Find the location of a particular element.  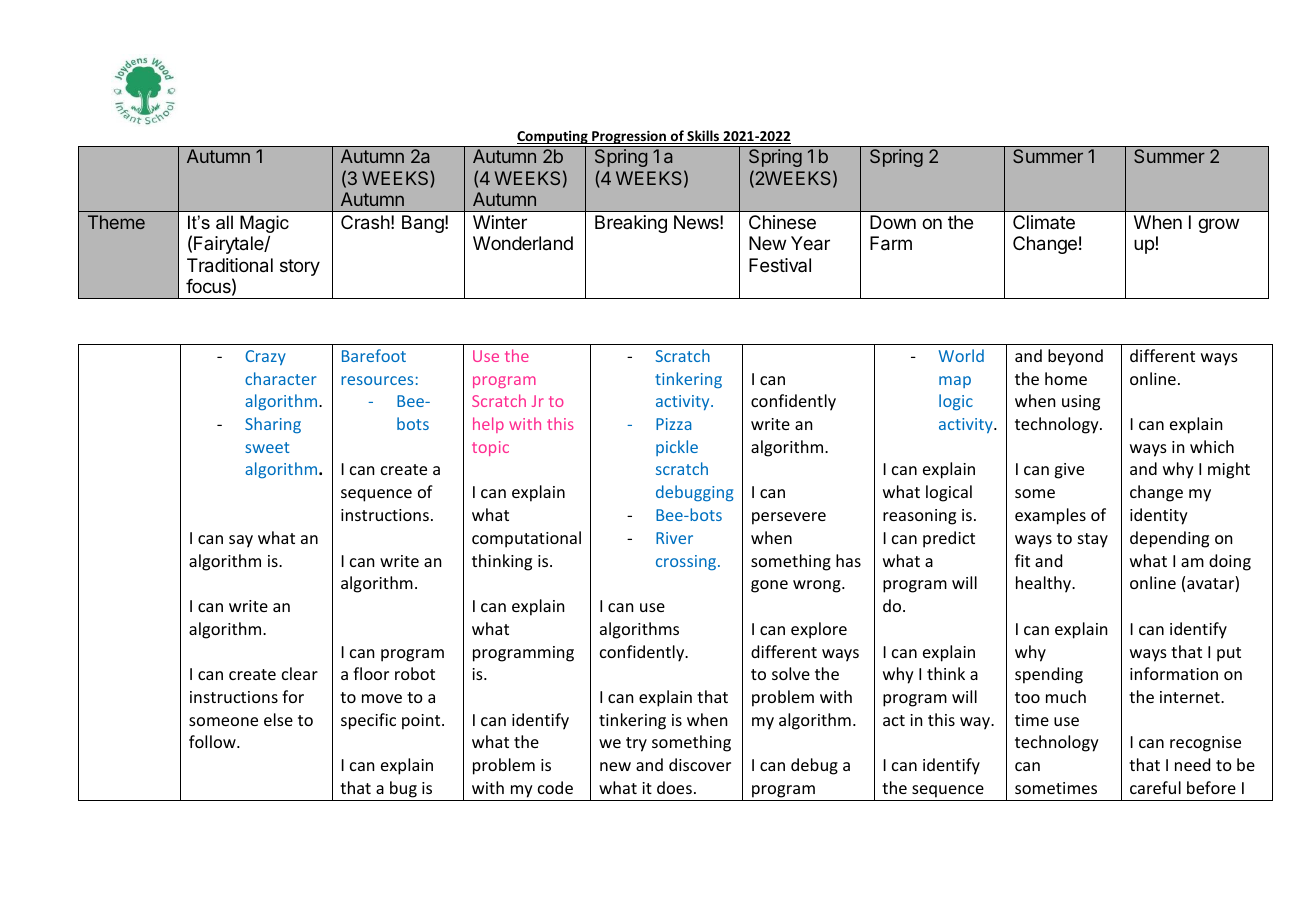

discover is located at coordinates (700, 764).
